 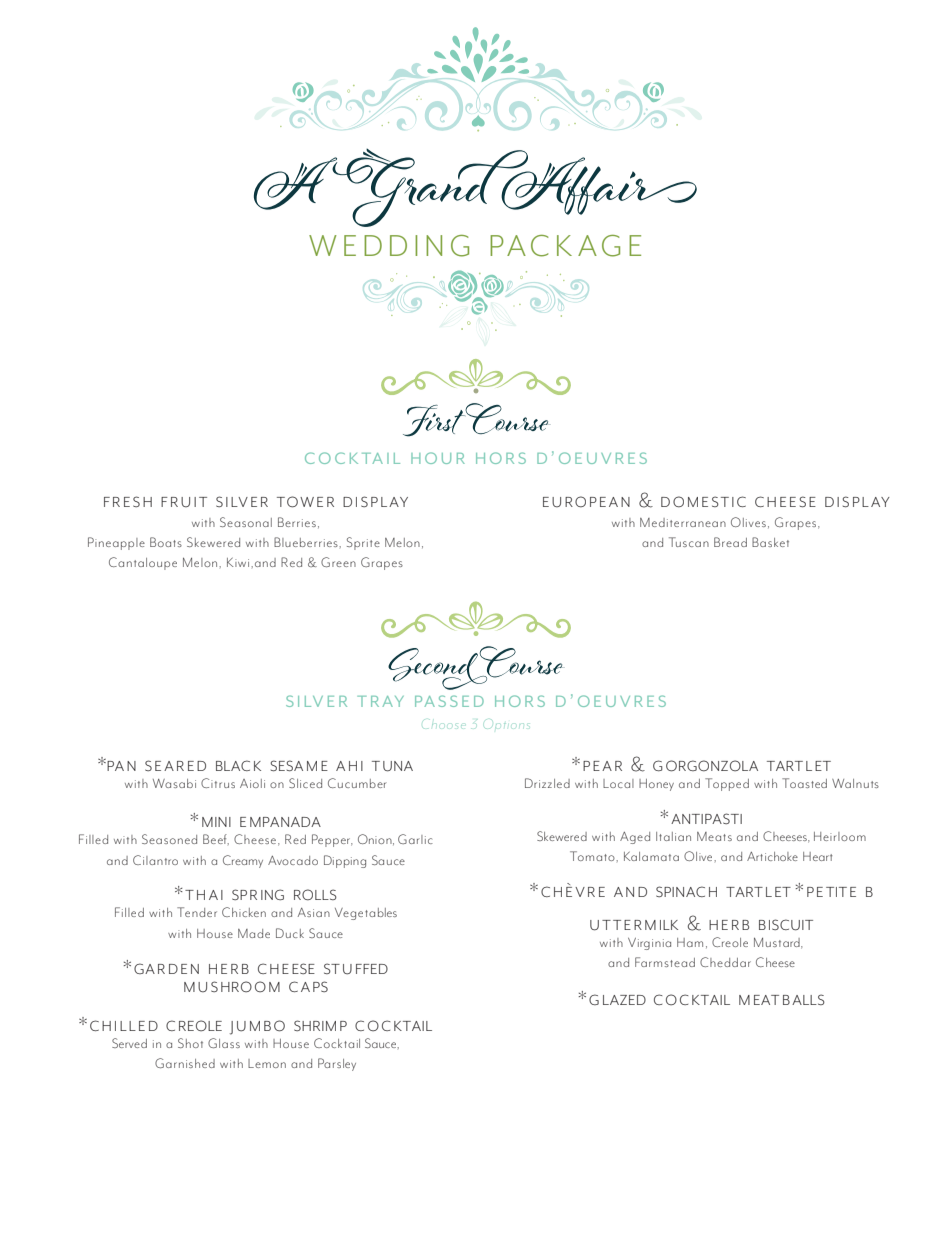 What do you see at coordinates (772, 856) in the screenshot?
I see `Artichoke` at bounding box center [772, 856].
